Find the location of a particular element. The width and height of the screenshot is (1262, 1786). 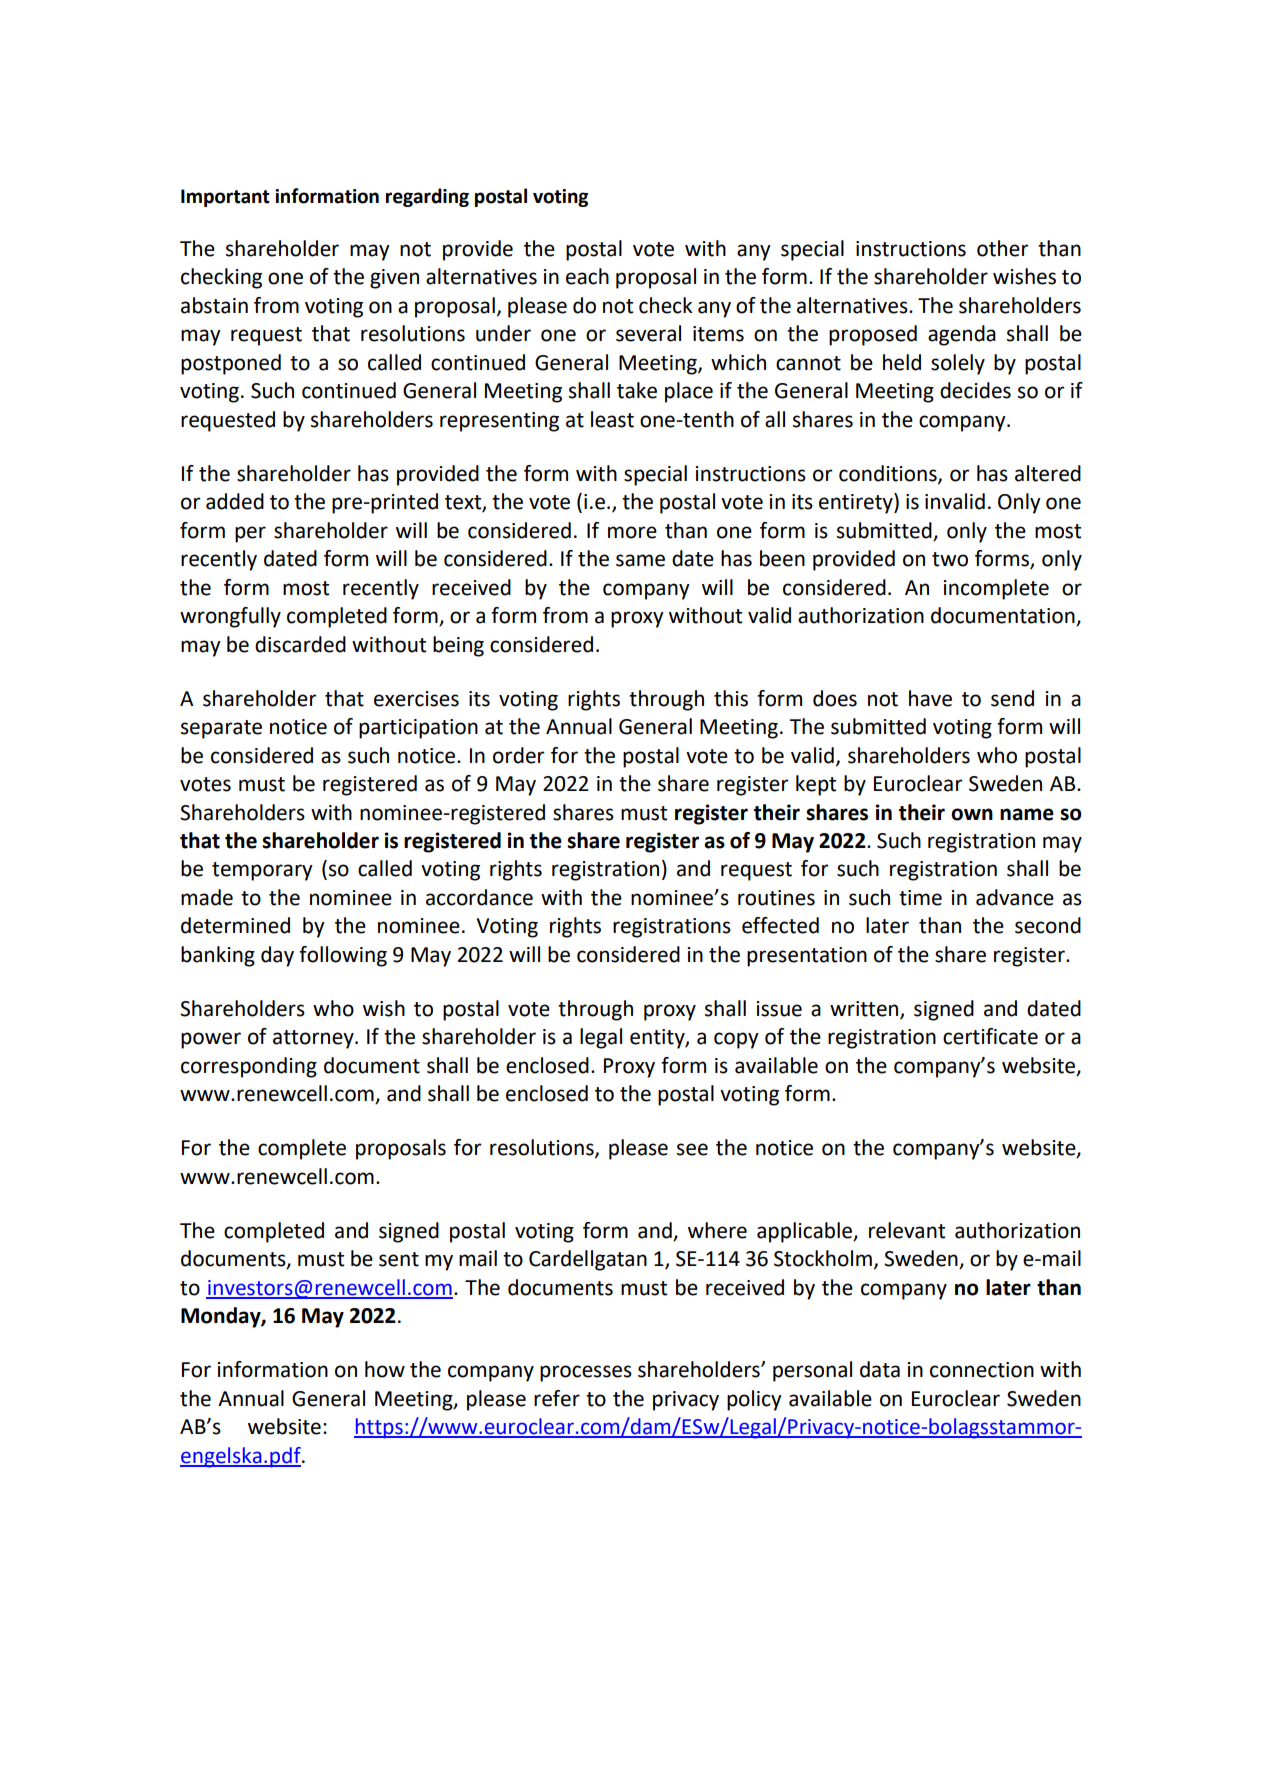

processes is located at coordinates (586, 1373).
